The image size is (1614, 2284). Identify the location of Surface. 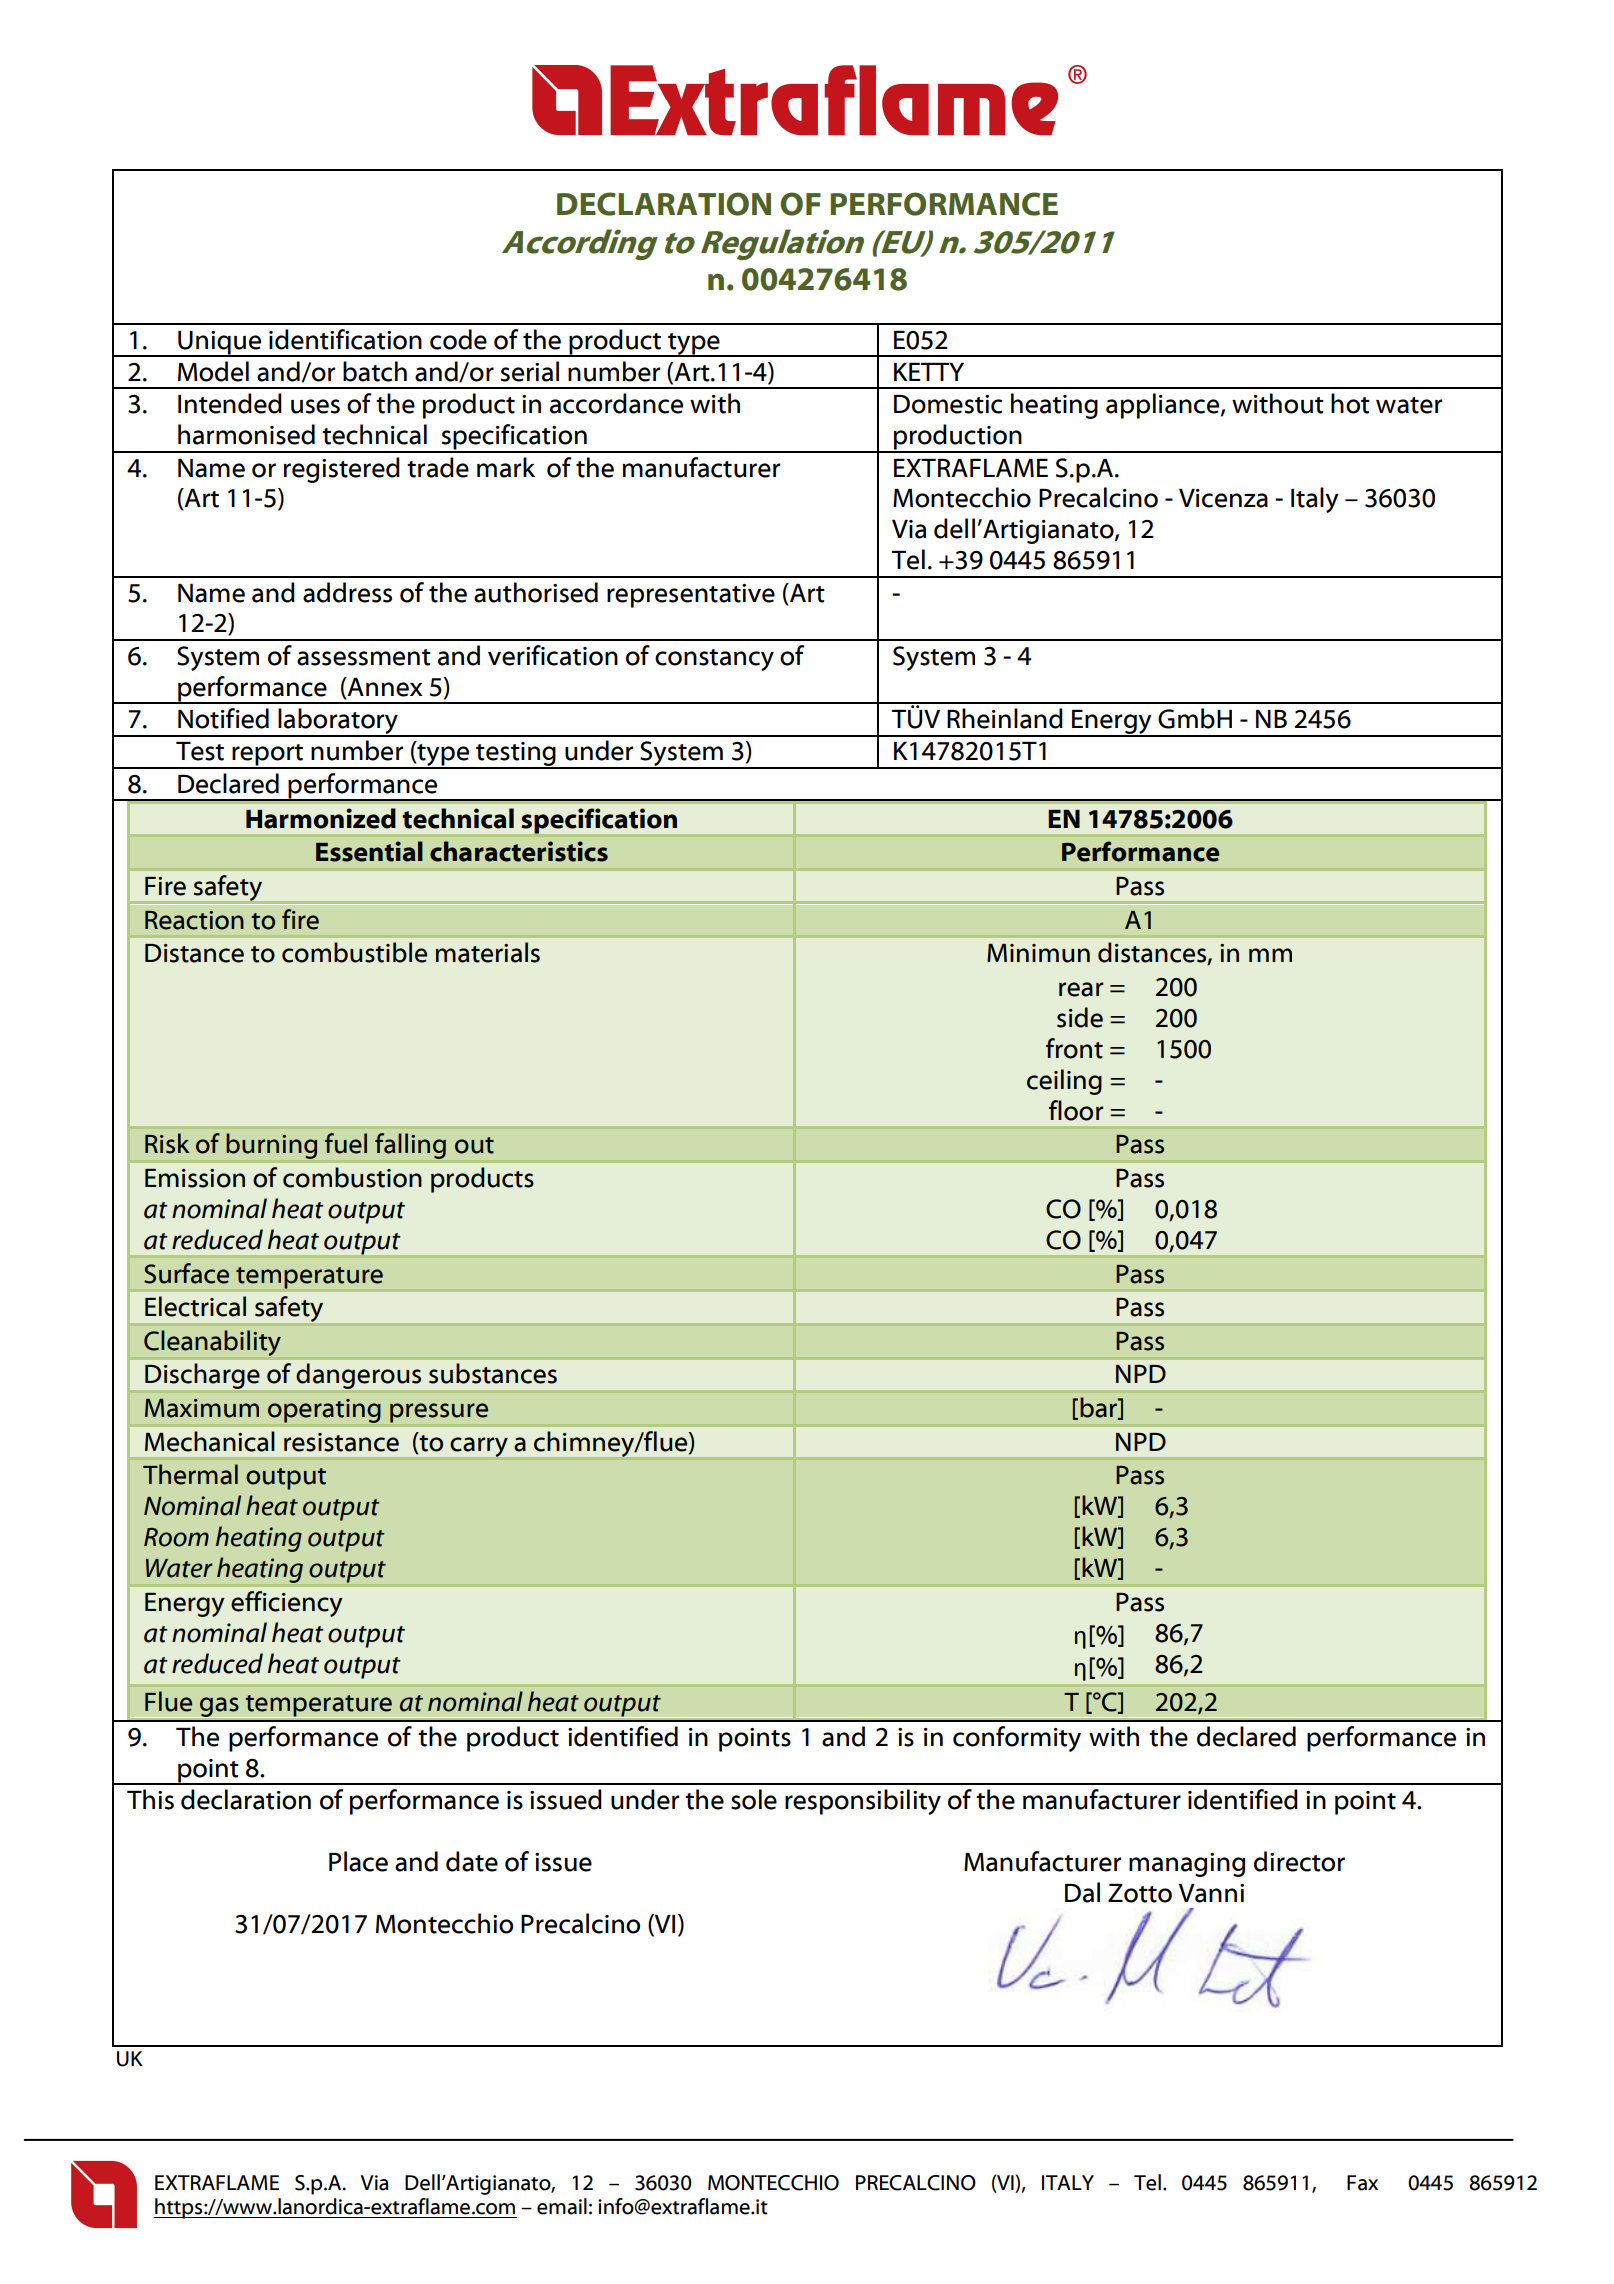
(186, 1273).
